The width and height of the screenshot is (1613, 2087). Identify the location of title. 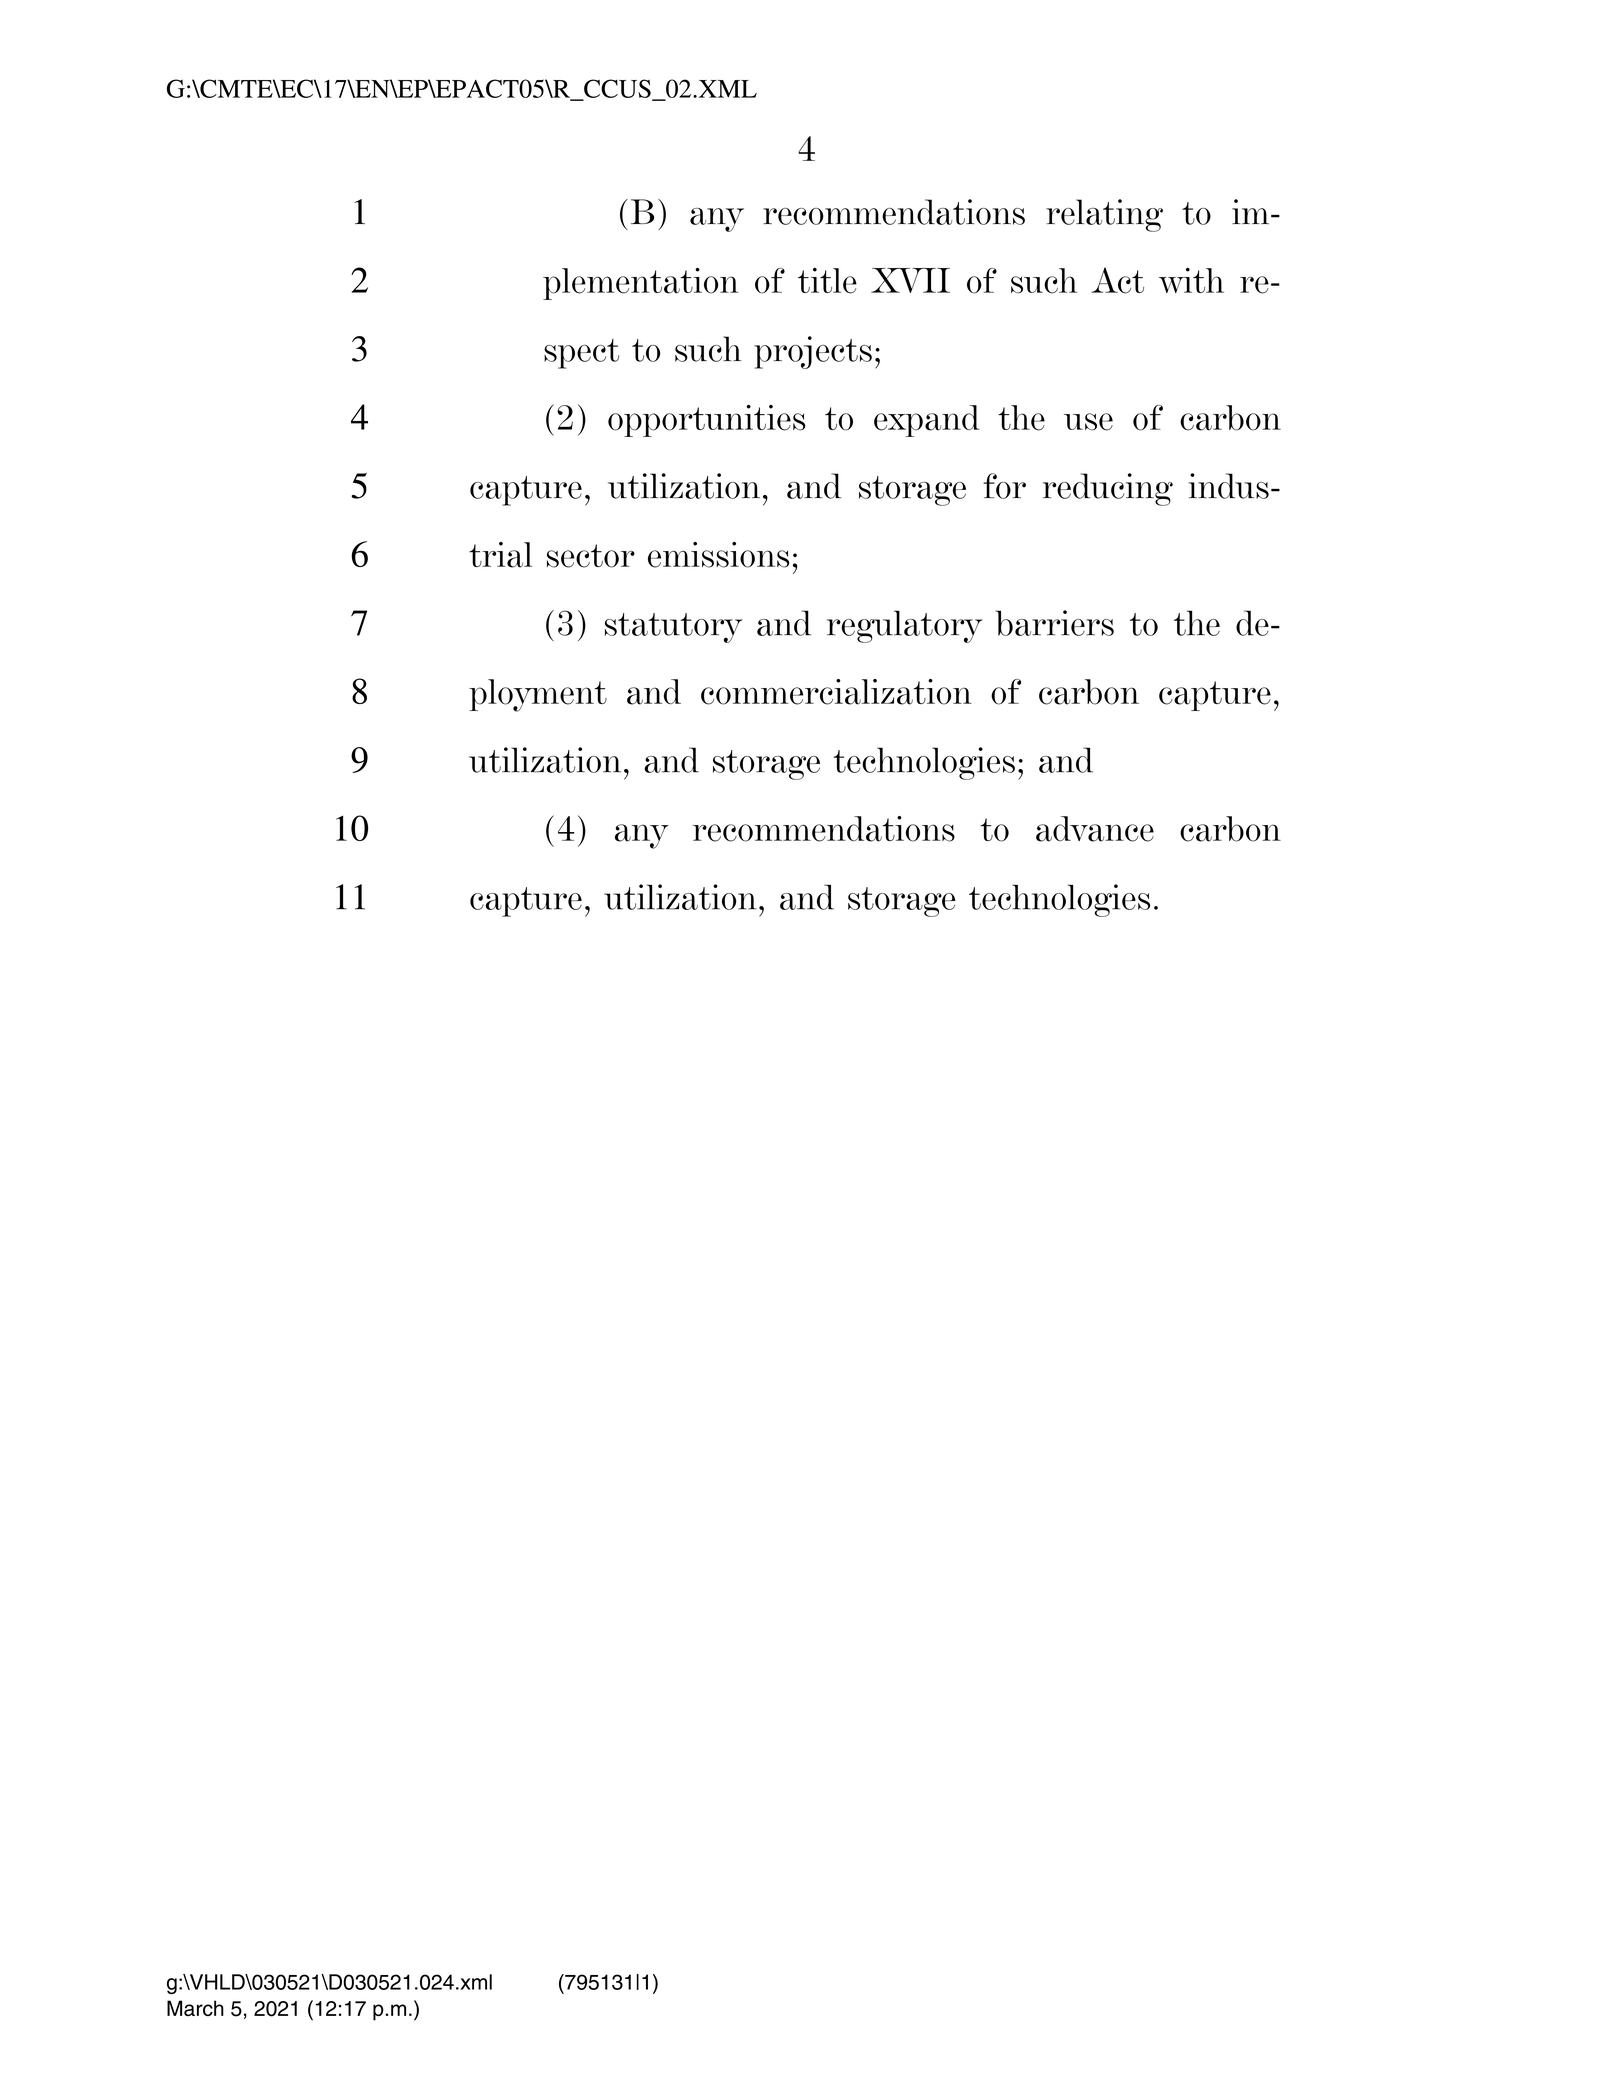
(827, 281).
